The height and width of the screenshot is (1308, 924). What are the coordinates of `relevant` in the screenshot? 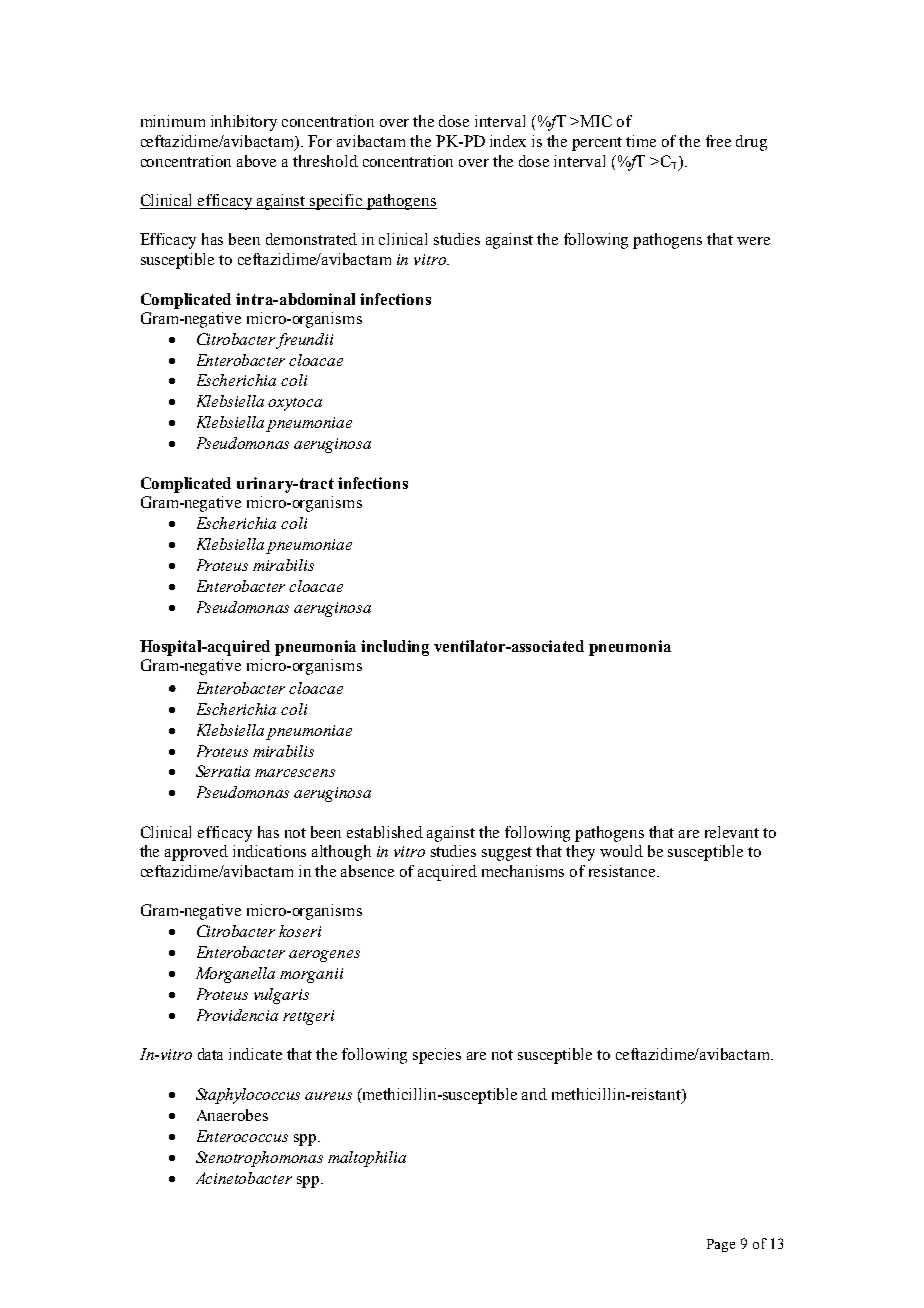 It's located at (732, 832).
